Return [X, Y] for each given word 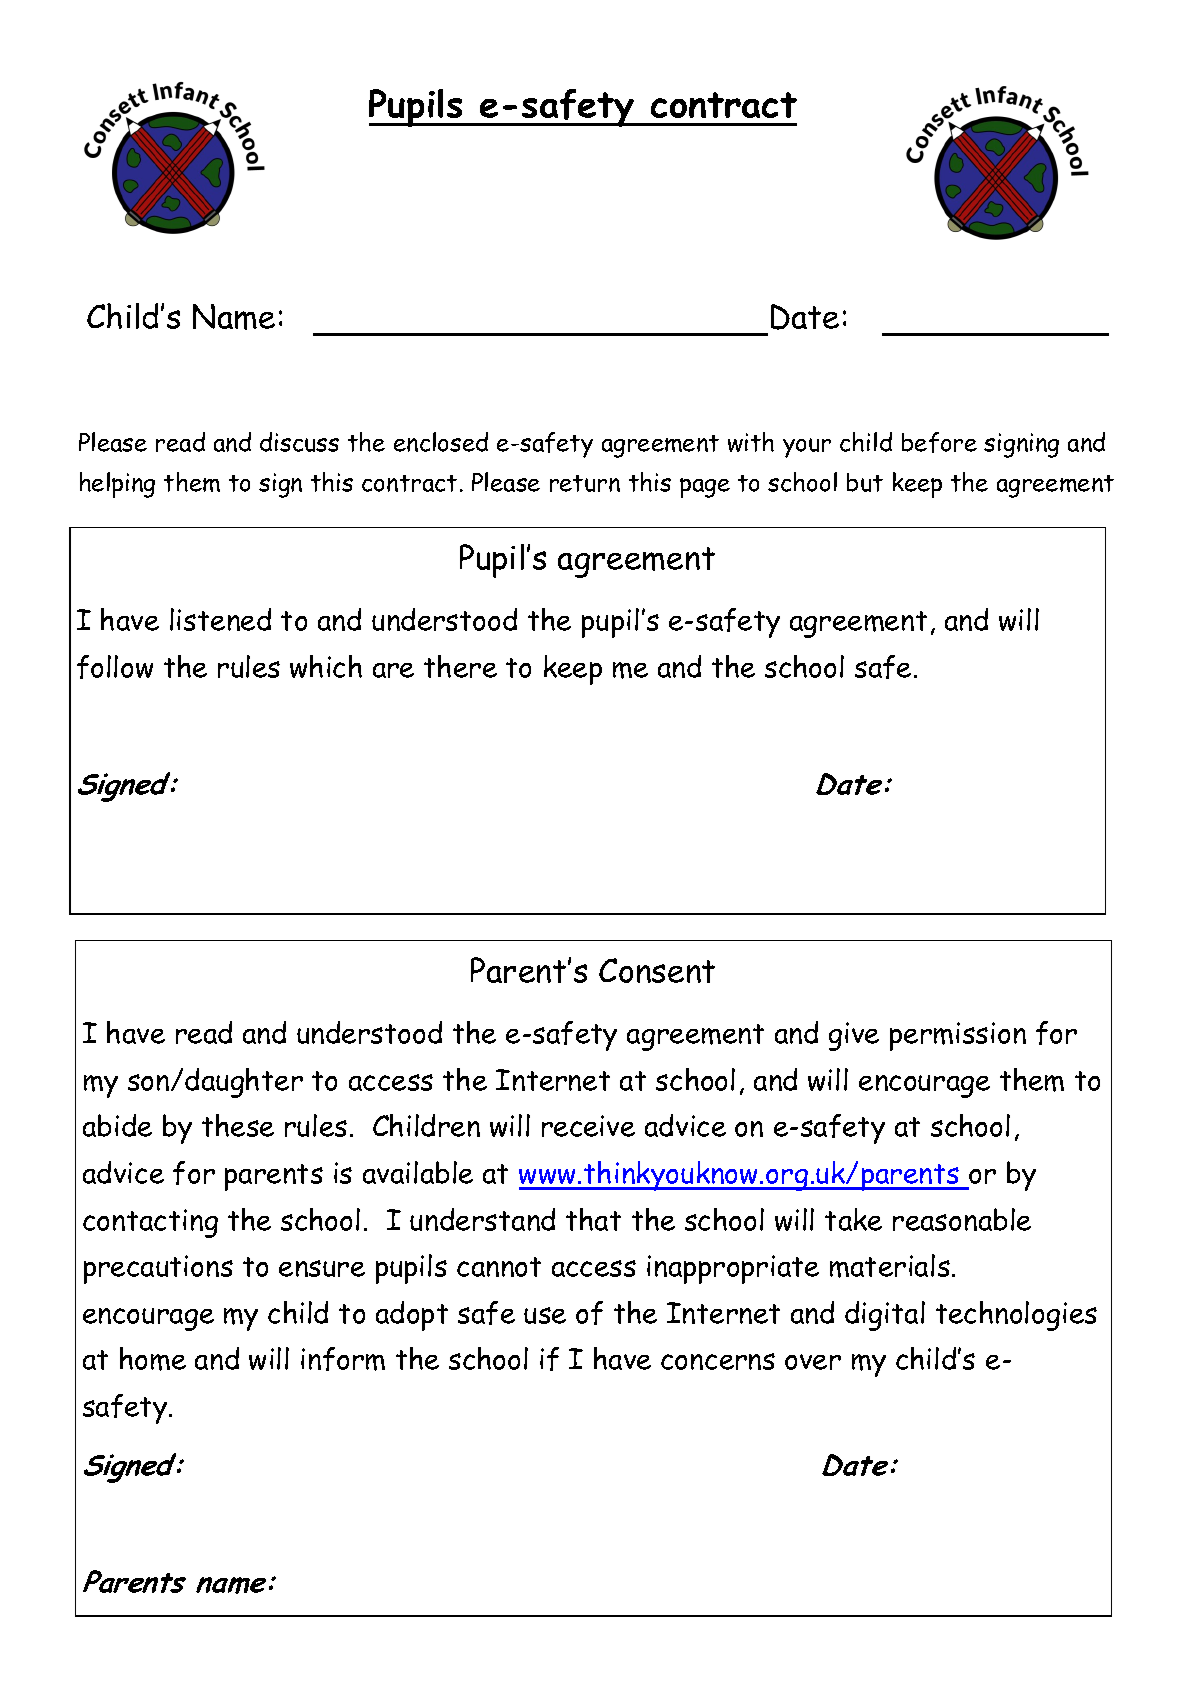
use [545, 1315]
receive [588, 1126]
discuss [299, 442]
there [460, 666]
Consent [657, 970]
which [326, 666]
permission [958, 1036]
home [153, 1359]
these [238, 1125]
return [585, 483]
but [865, 482]
